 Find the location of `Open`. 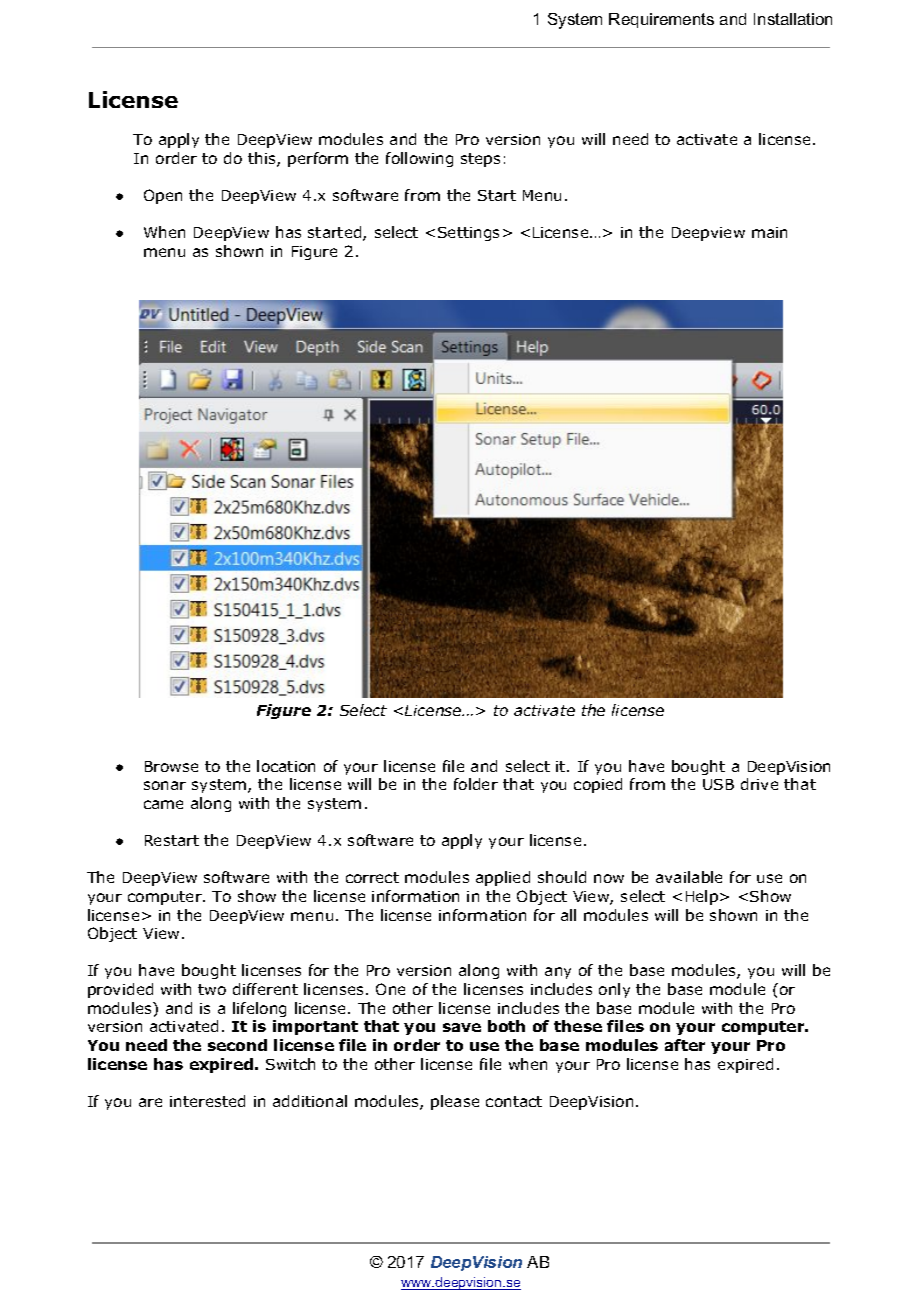

Open is located at coordinates (163, 196).
